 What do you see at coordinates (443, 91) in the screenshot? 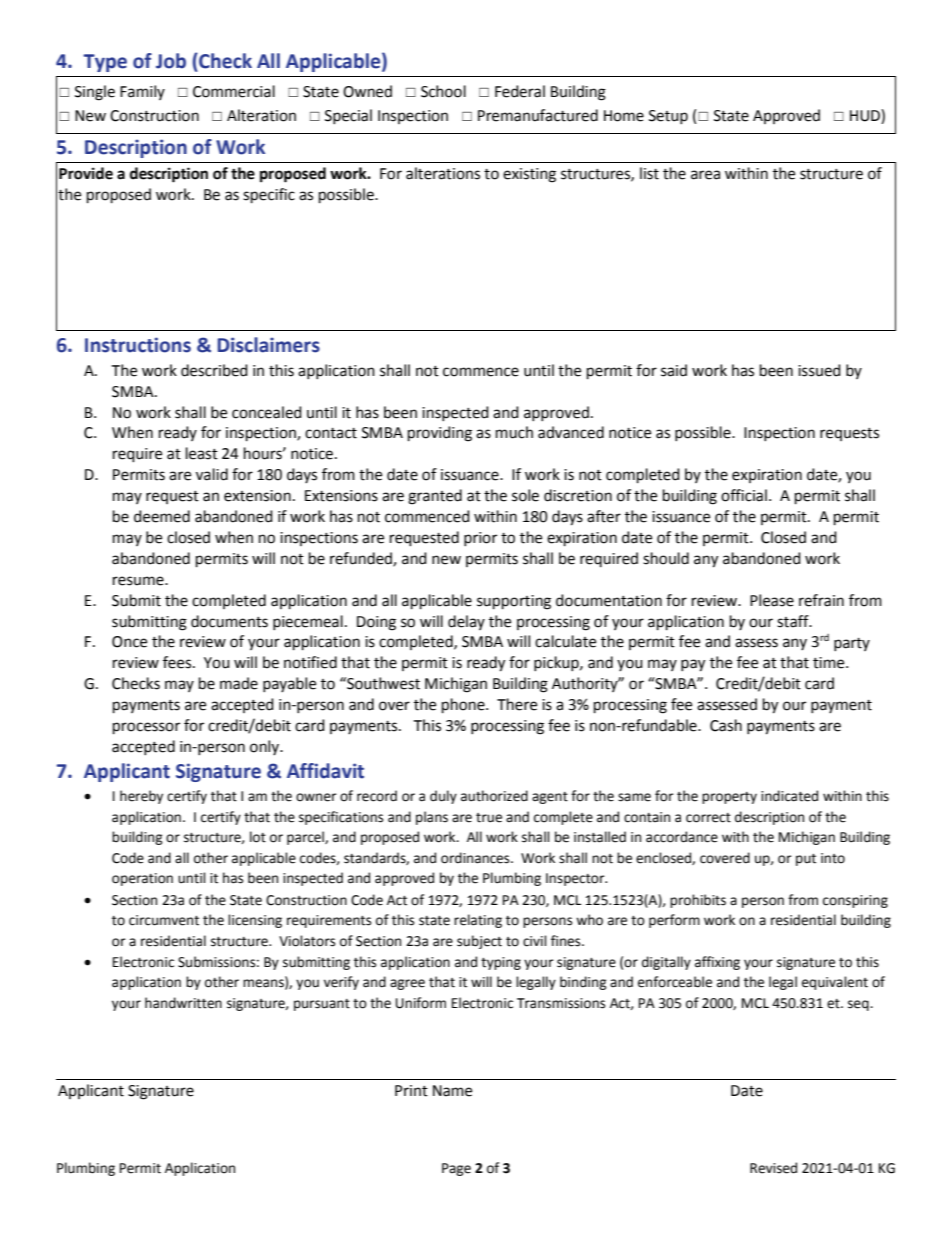
I see `School` at bounding box center [443, 91].
